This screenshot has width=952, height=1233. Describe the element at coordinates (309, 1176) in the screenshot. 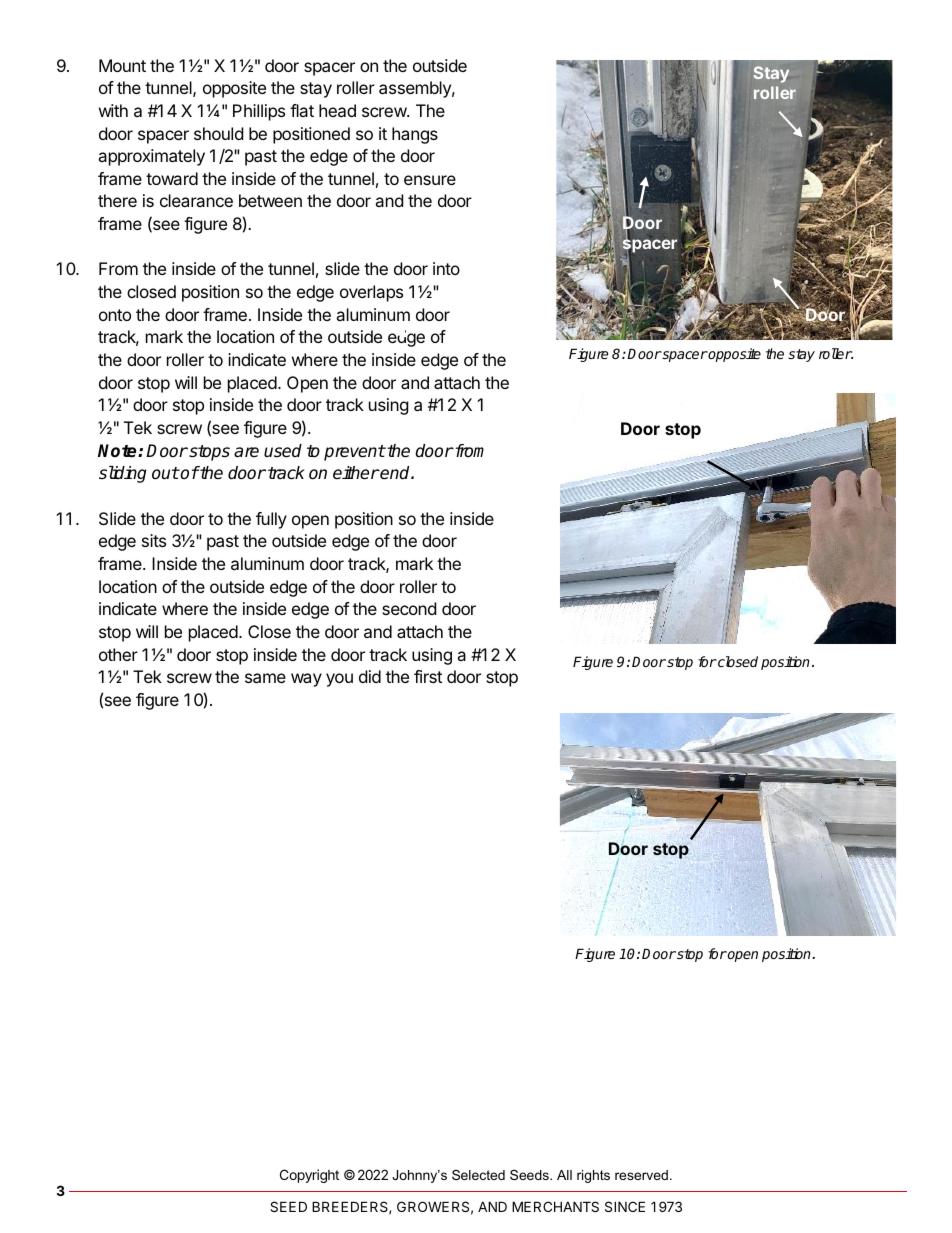

I see `Copyright` at that location.
